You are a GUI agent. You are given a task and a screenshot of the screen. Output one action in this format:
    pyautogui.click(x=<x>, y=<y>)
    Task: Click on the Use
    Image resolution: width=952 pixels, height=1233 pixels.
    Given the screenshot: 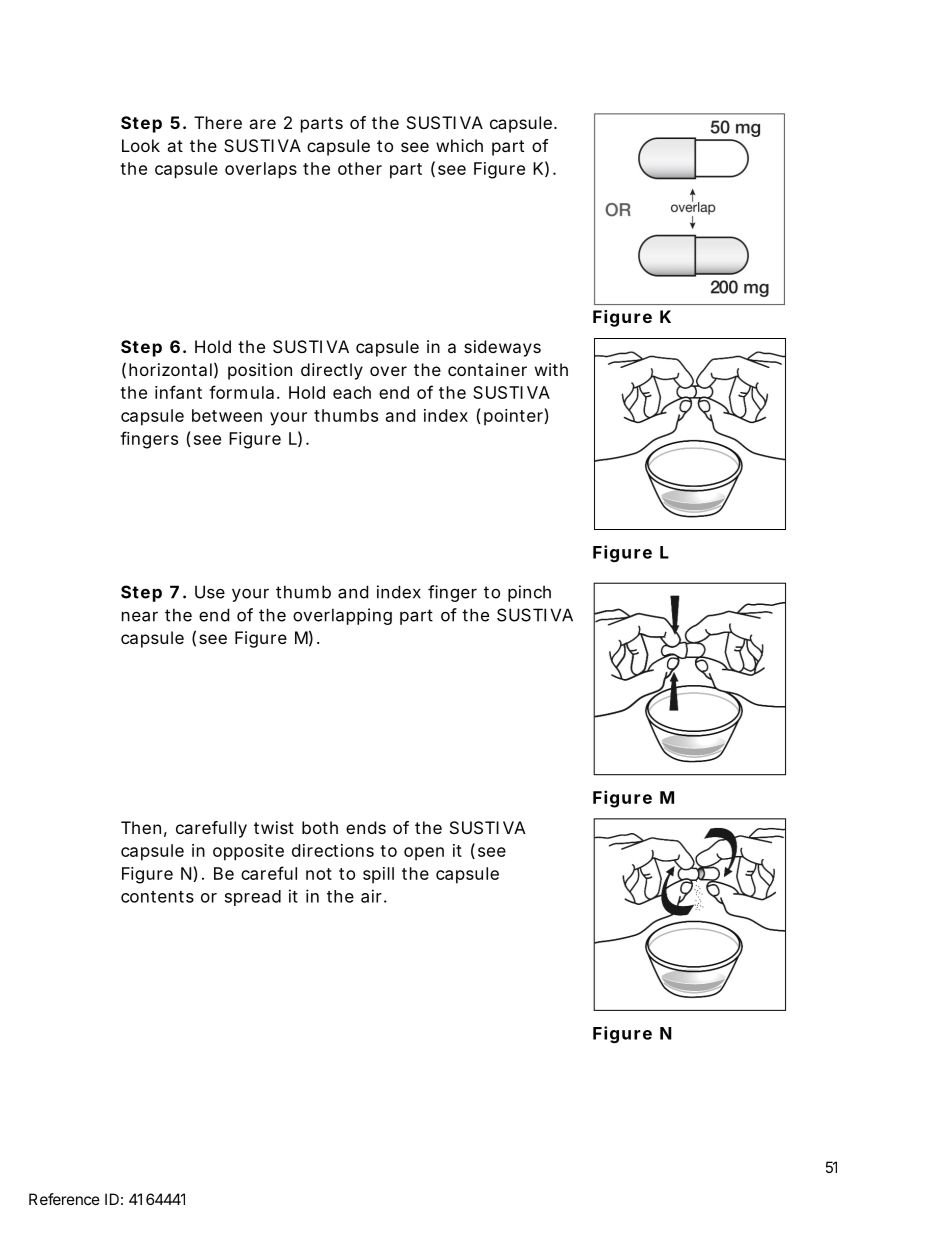 What is the action you would take?
    pyautogui.click(x=210, y=592)
